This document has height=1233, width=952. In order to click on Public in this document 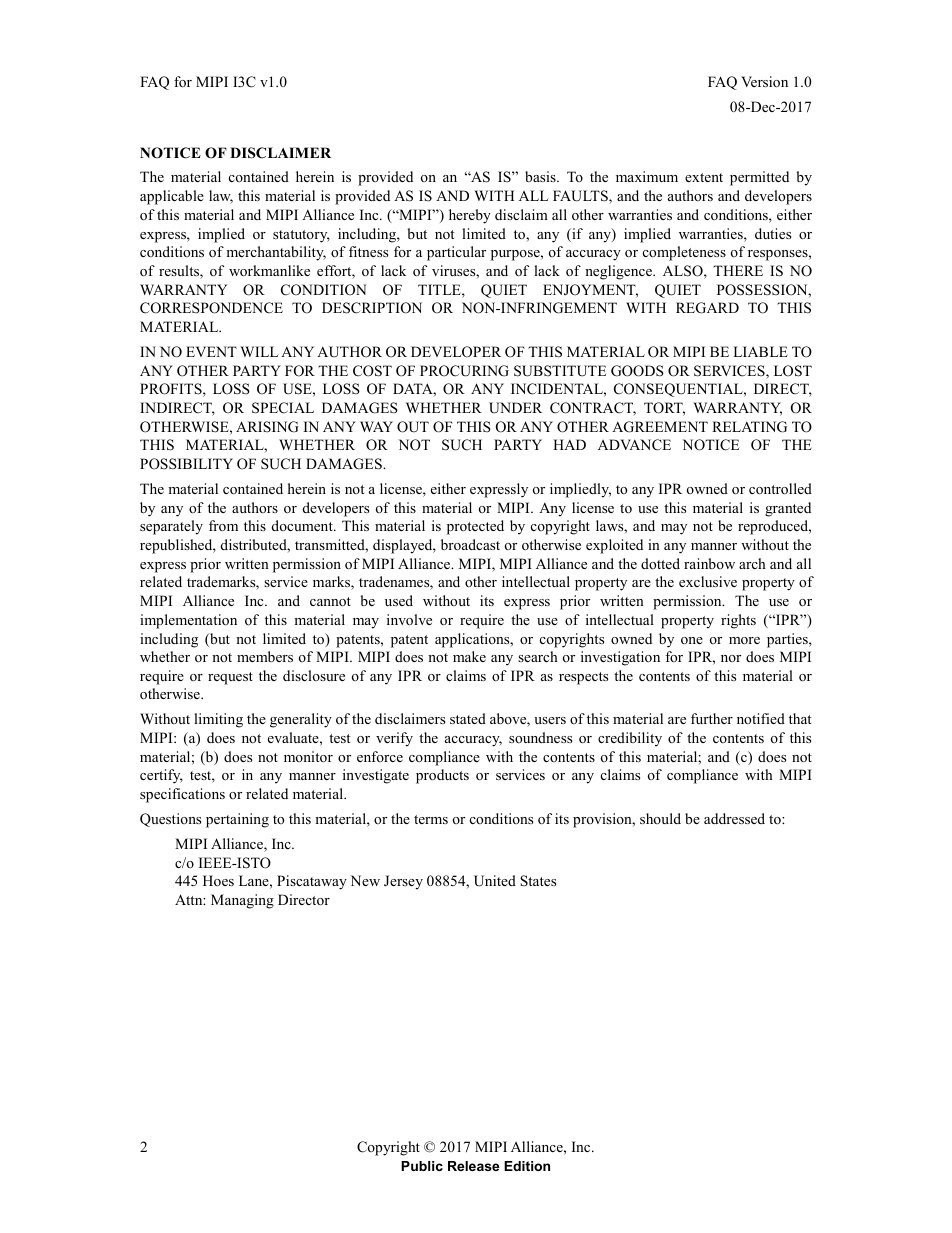, I will do `click(422, 1166)`.
